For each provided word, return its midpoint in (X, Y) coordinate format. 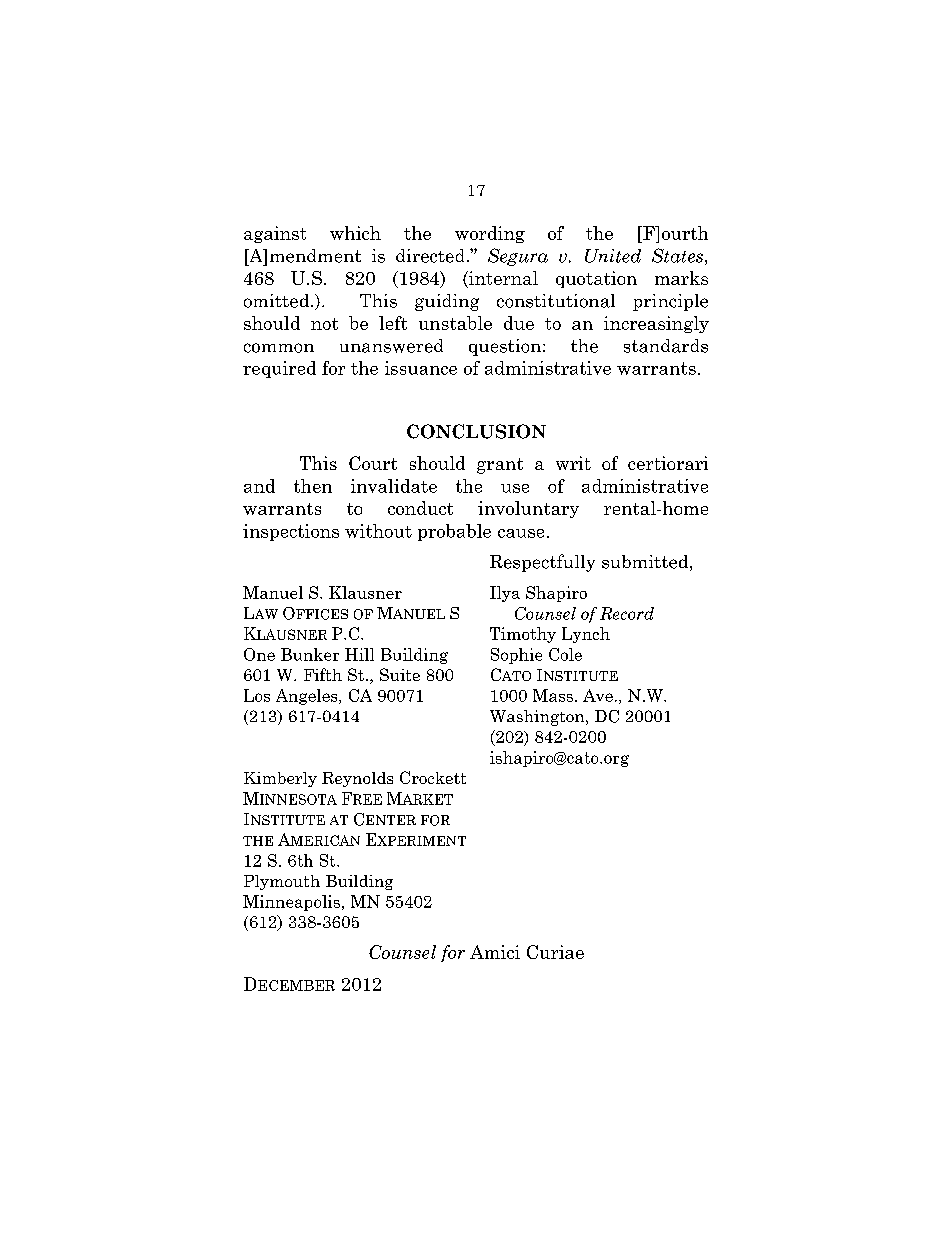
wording (490, 234)
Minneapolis (291, 903)
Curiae (555, 952)
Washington (538, 718)
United (613, 256)
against (275, 234)
